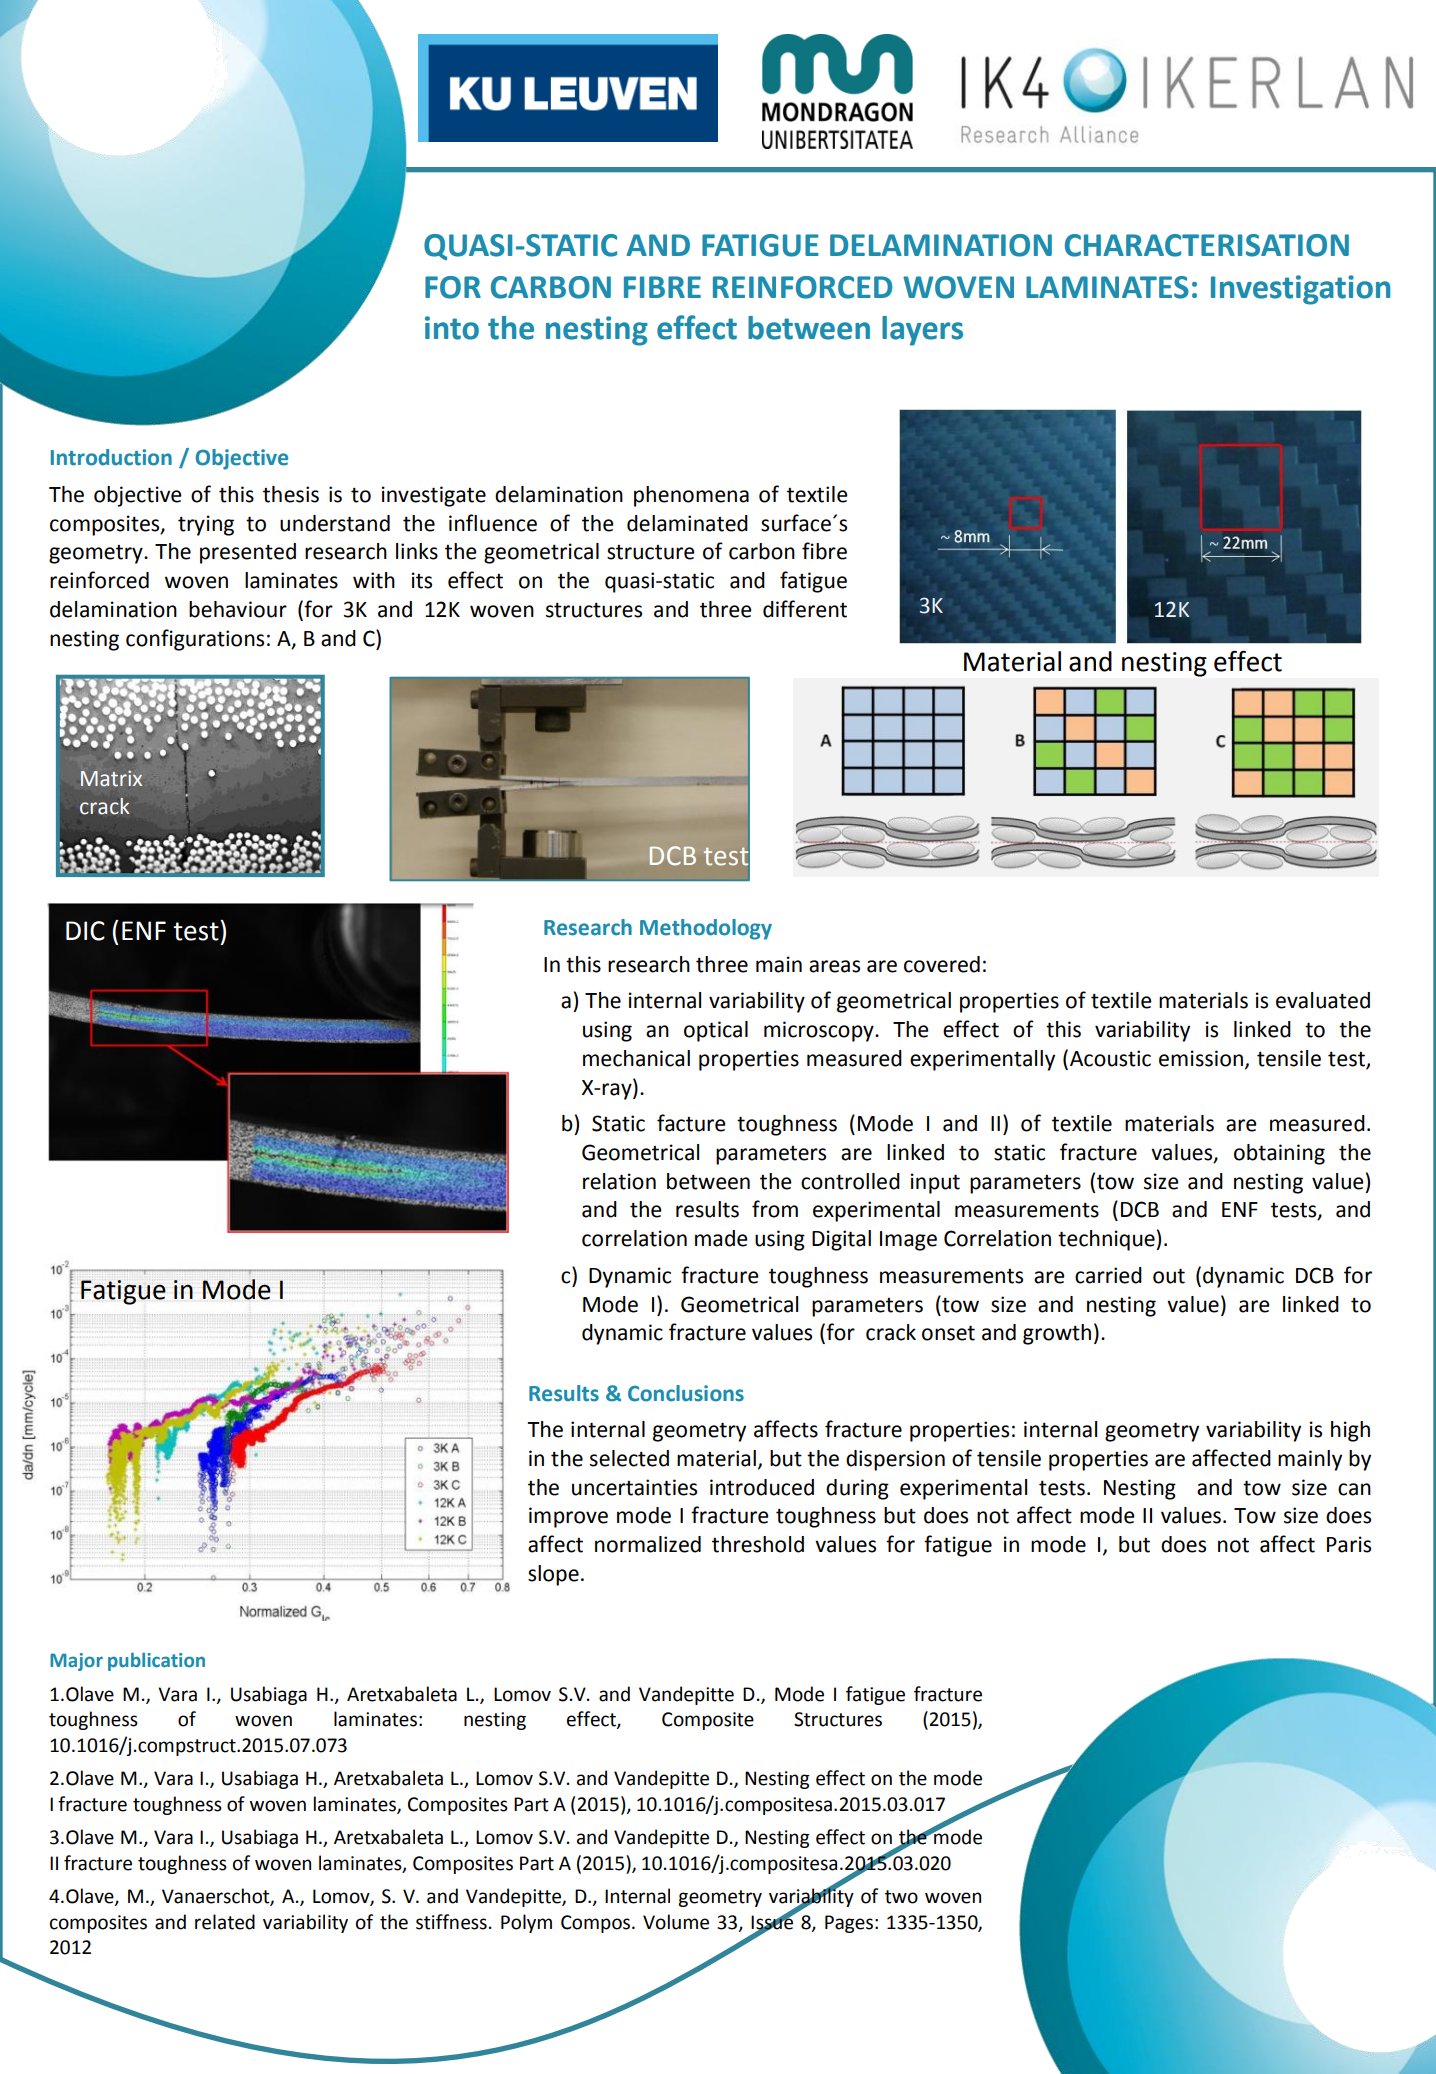 The width and height of the screenshot is (1436, 2074). What do you see at coordinates (568, 1517) in the screenshot?
I see `improve` at bounding box center [568, 1517].
